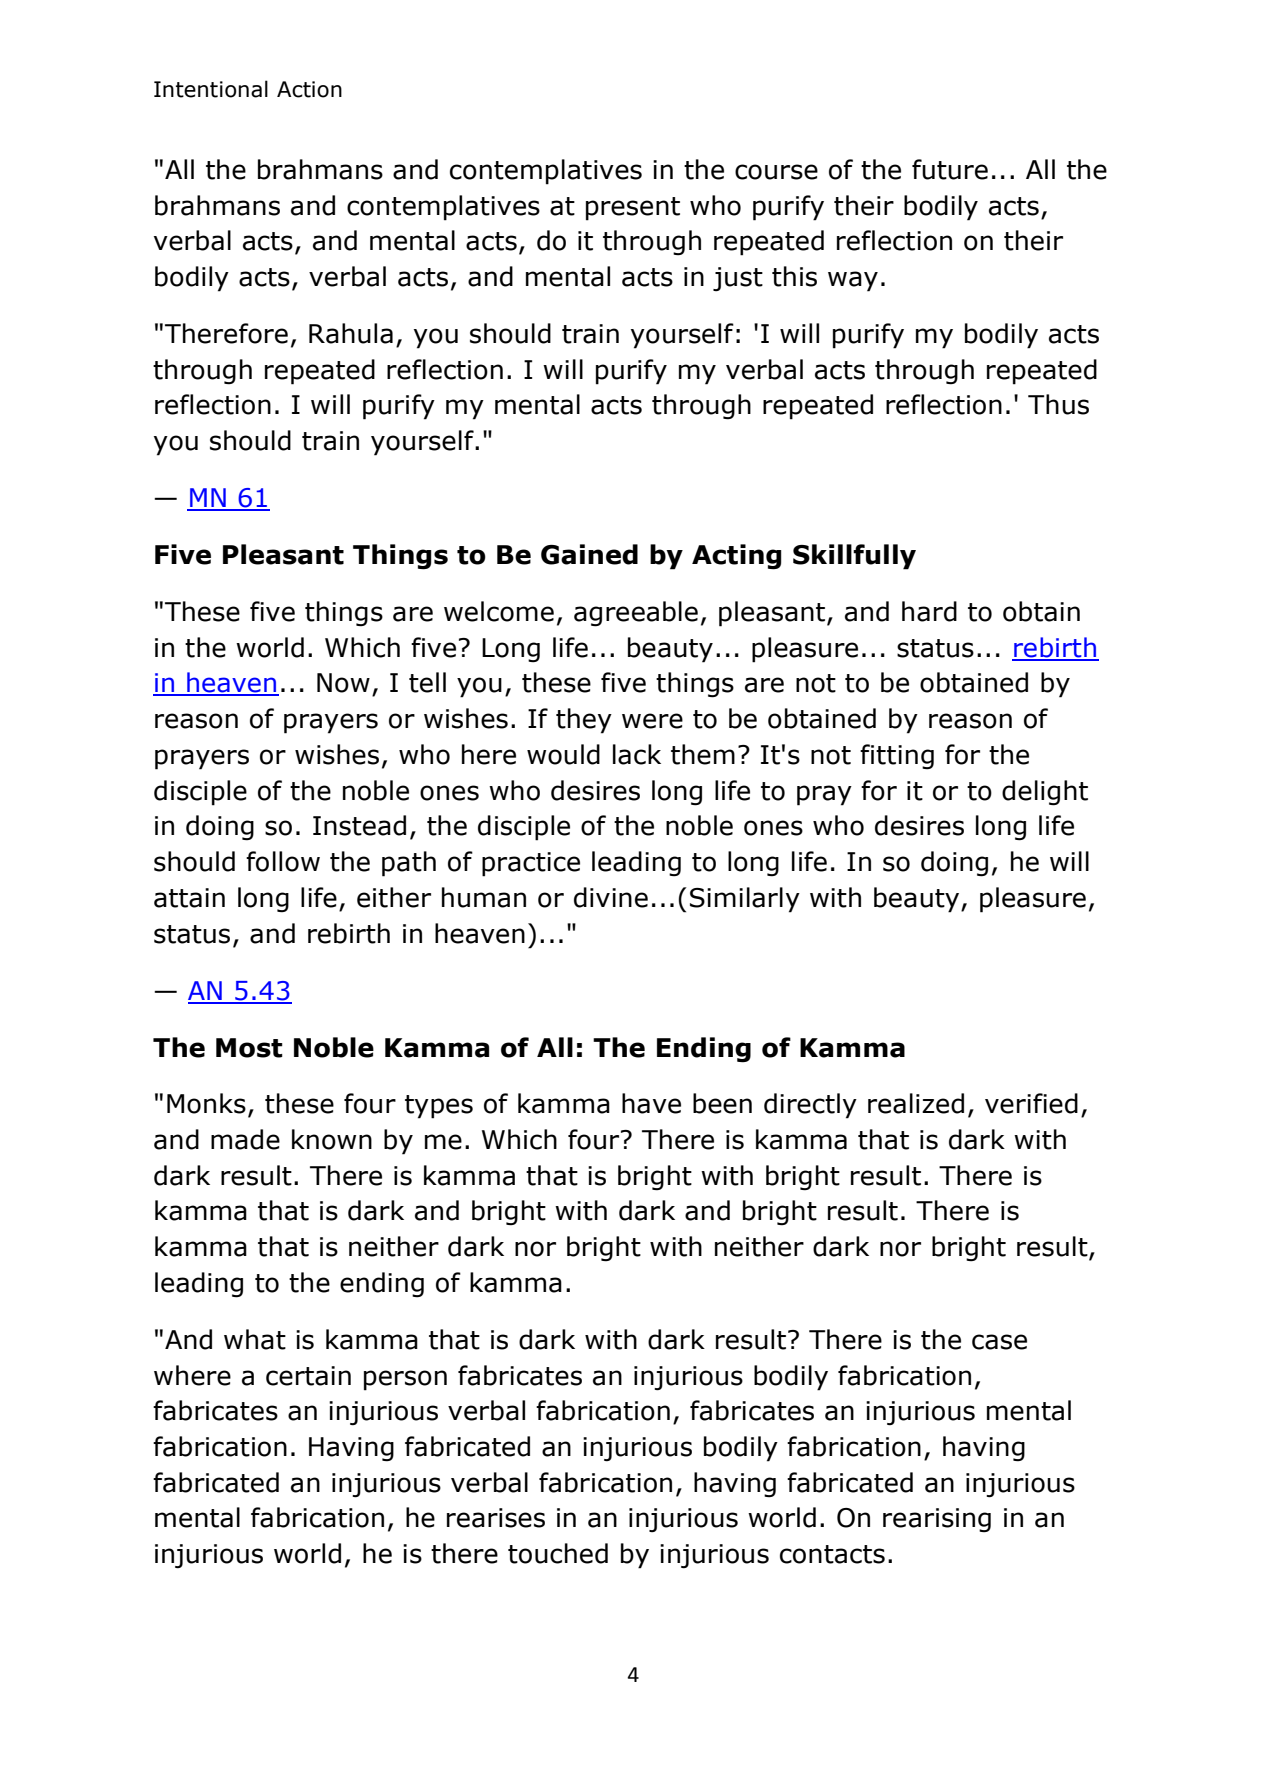  I want to click on case, so click(999, 1342).
